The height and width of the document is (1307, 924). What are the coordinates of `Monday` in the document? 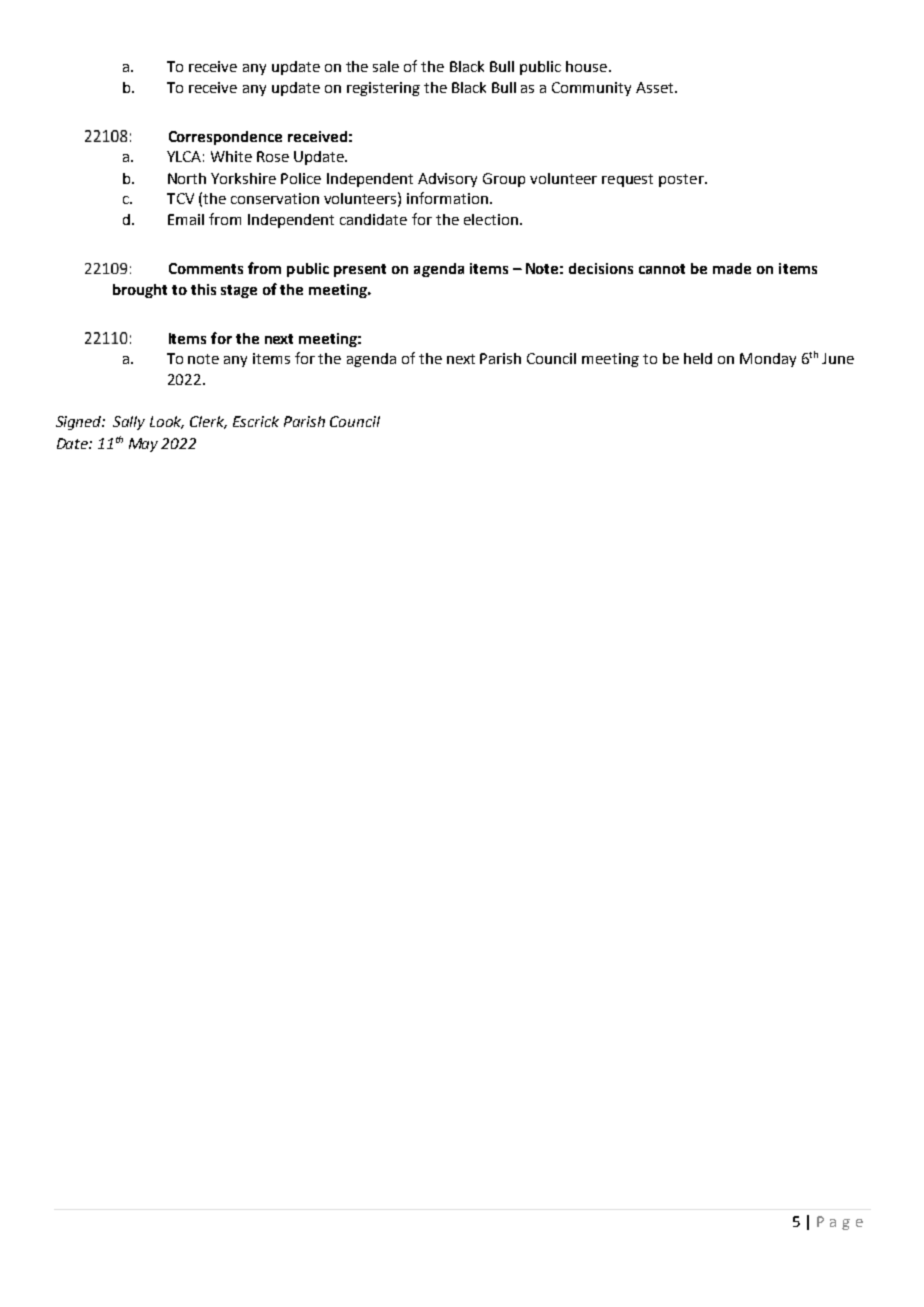 It's located at (768, 360).
